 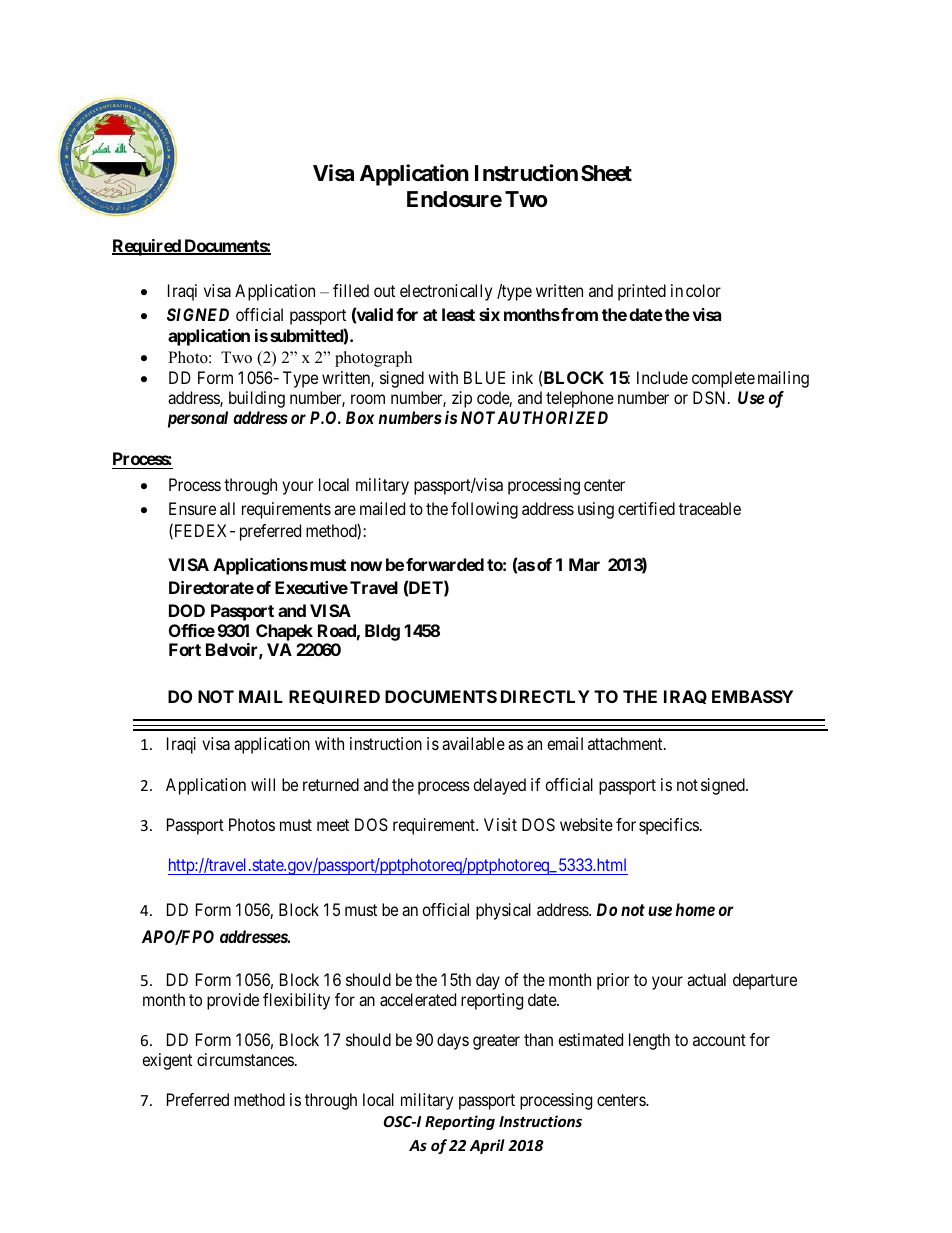 I want to click on circumstances, so click(x=245, y=1059).
